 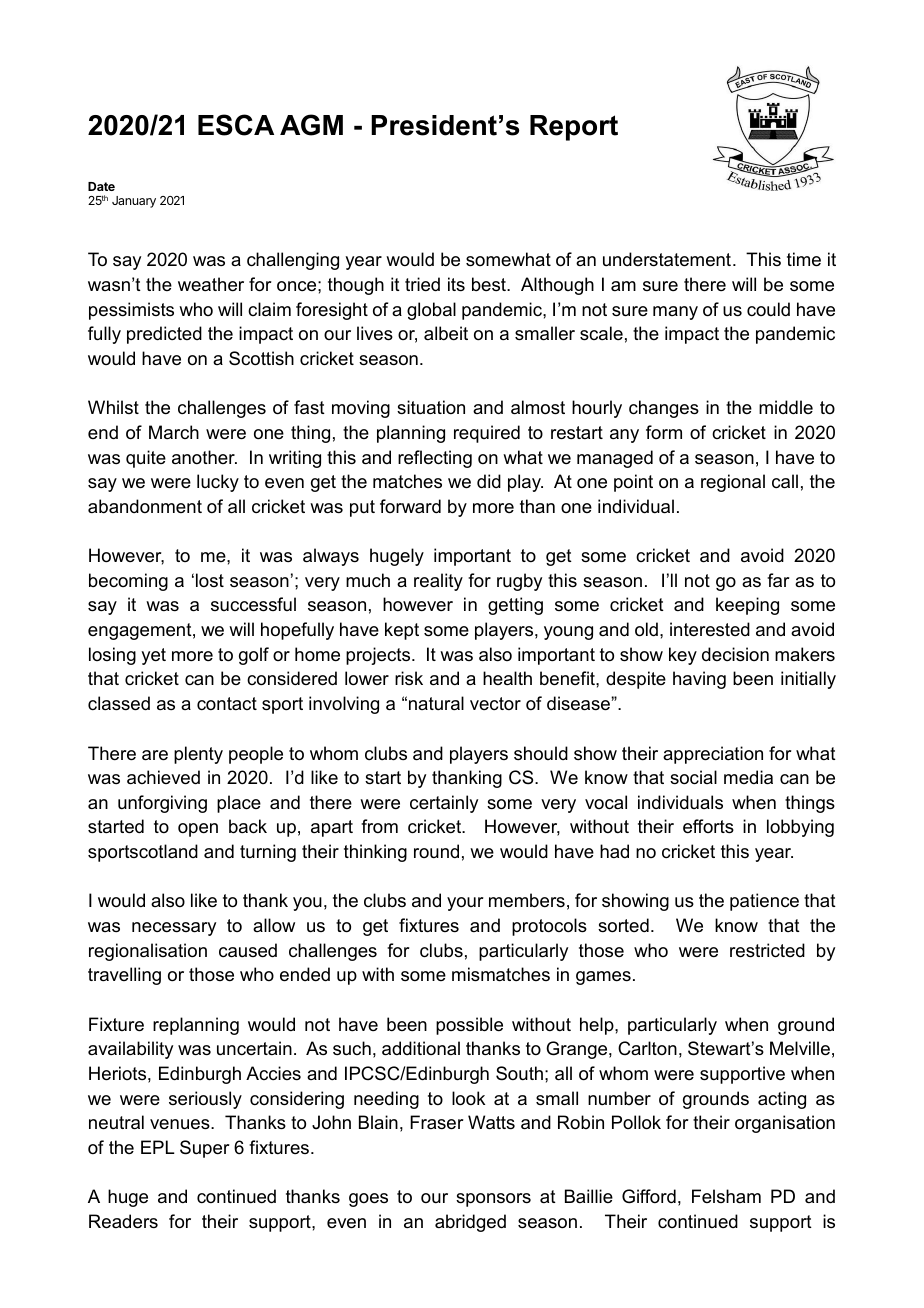 I want to click on did, so click(x=489, y=481).
